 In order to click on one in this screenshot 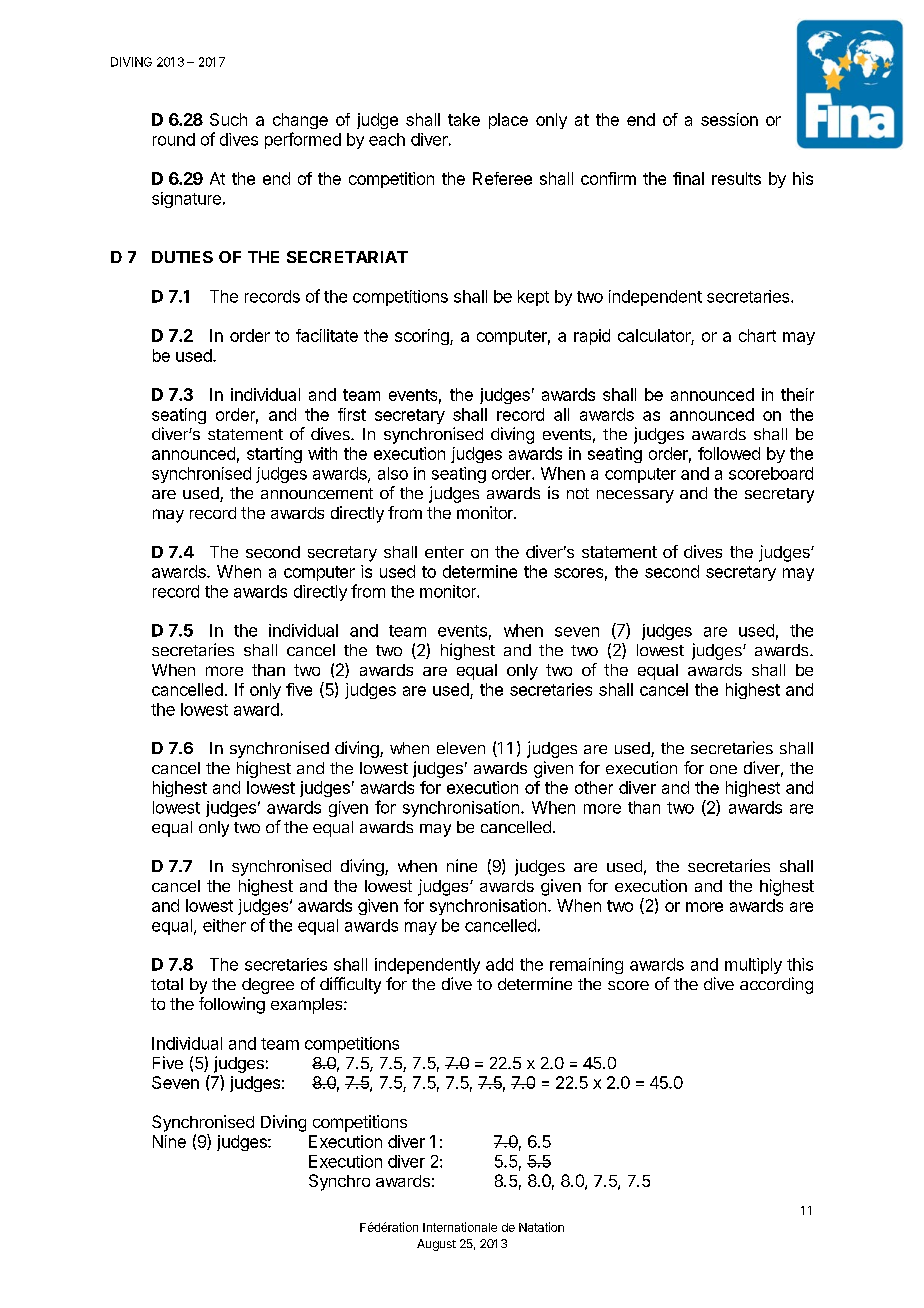, I will do `click(723, 769)`.
